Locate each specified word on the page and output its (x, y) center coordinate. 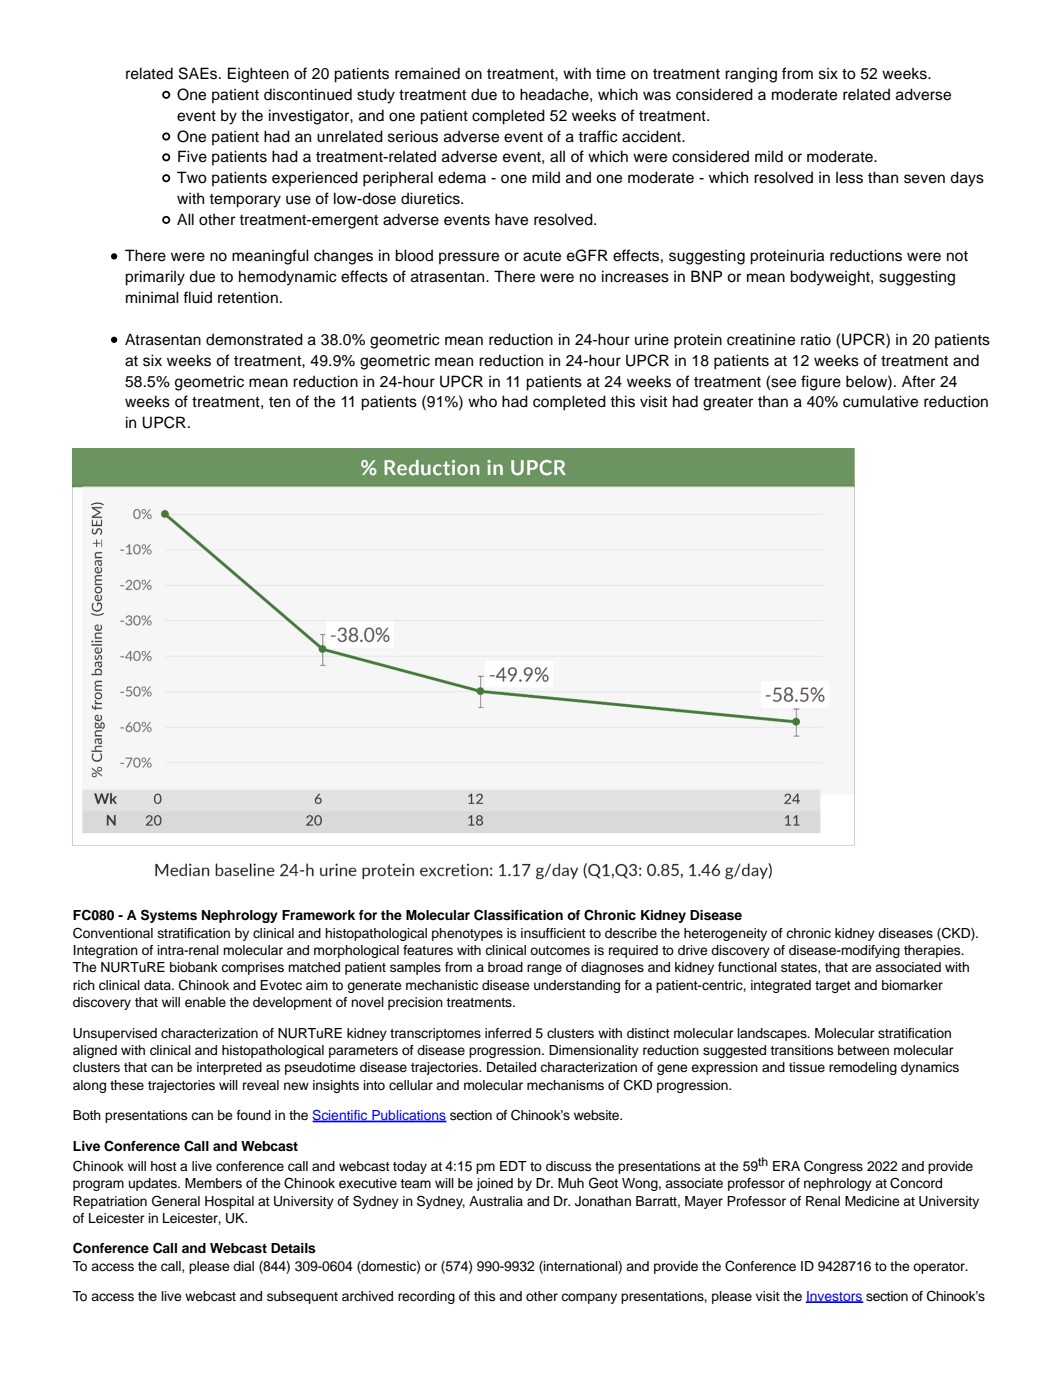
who (482, 401)
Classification (518, 915)
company (589, 1298)
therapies (933, 951)
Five (192, 156)
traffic (598, 136)
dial (243, 1266)
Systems (169, 916)
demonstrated (254, 339)
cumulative (880, 401)
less (849, 178)
